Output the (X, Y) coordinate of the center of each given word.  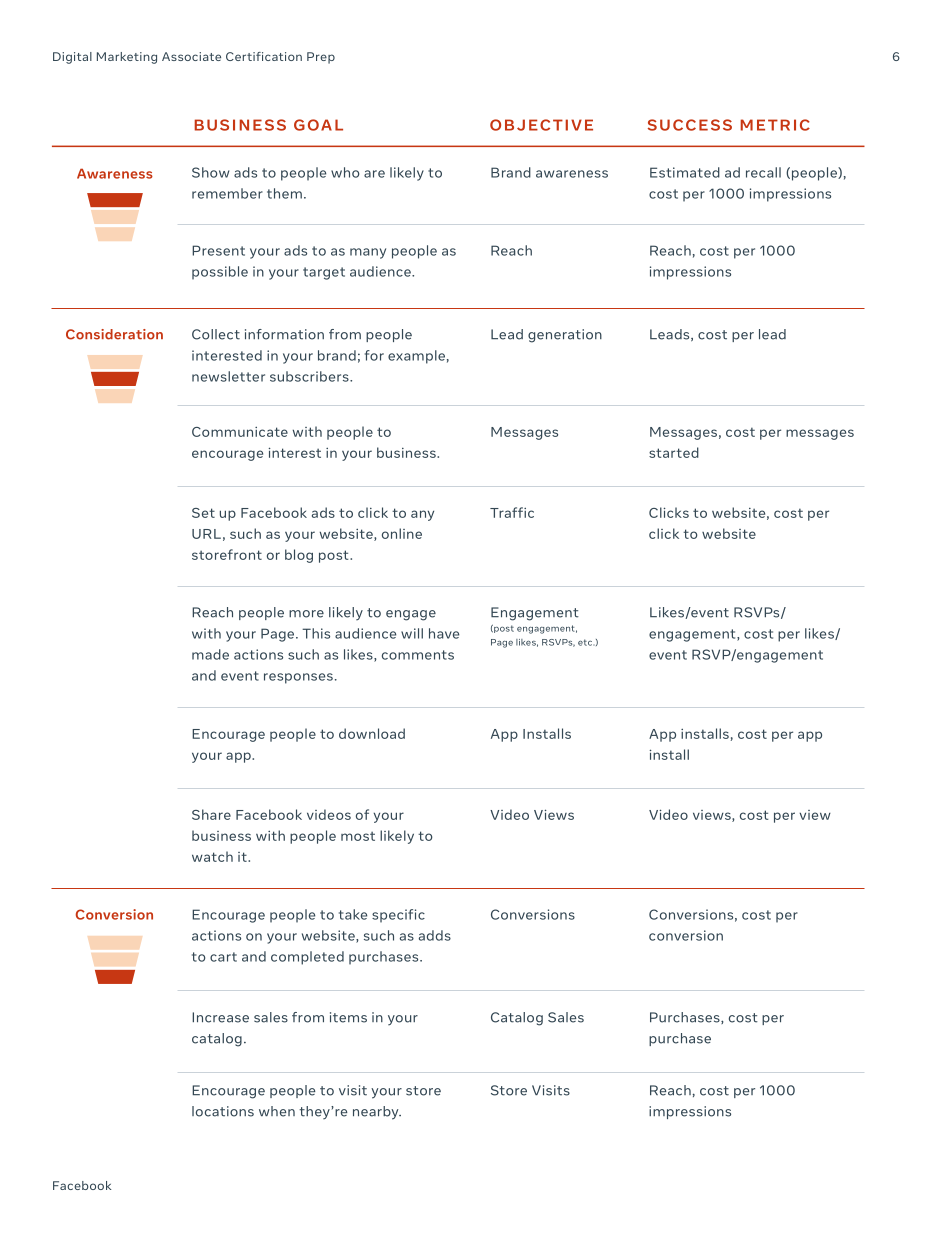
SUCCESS (690, 125)
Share (211, 814)
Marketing (127, 58)
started (674, 452)
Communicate (240, 432)
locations (223, 1111)
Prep (321, 58)
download (372, 733)
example (416, 357)
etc (586, 642)
